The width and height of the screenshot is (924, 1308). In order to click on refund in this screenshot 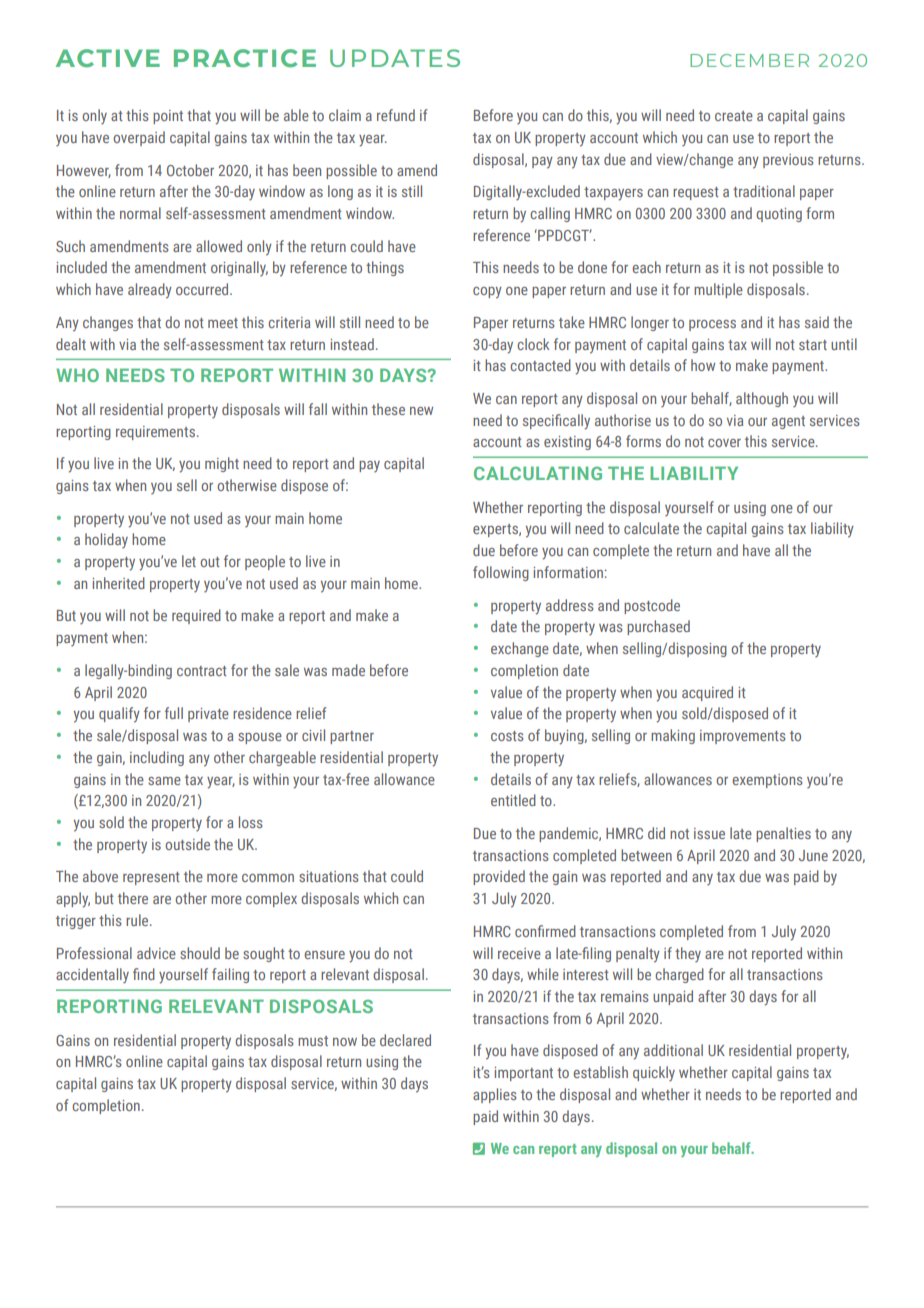, I will do `click(396, 115)`.
